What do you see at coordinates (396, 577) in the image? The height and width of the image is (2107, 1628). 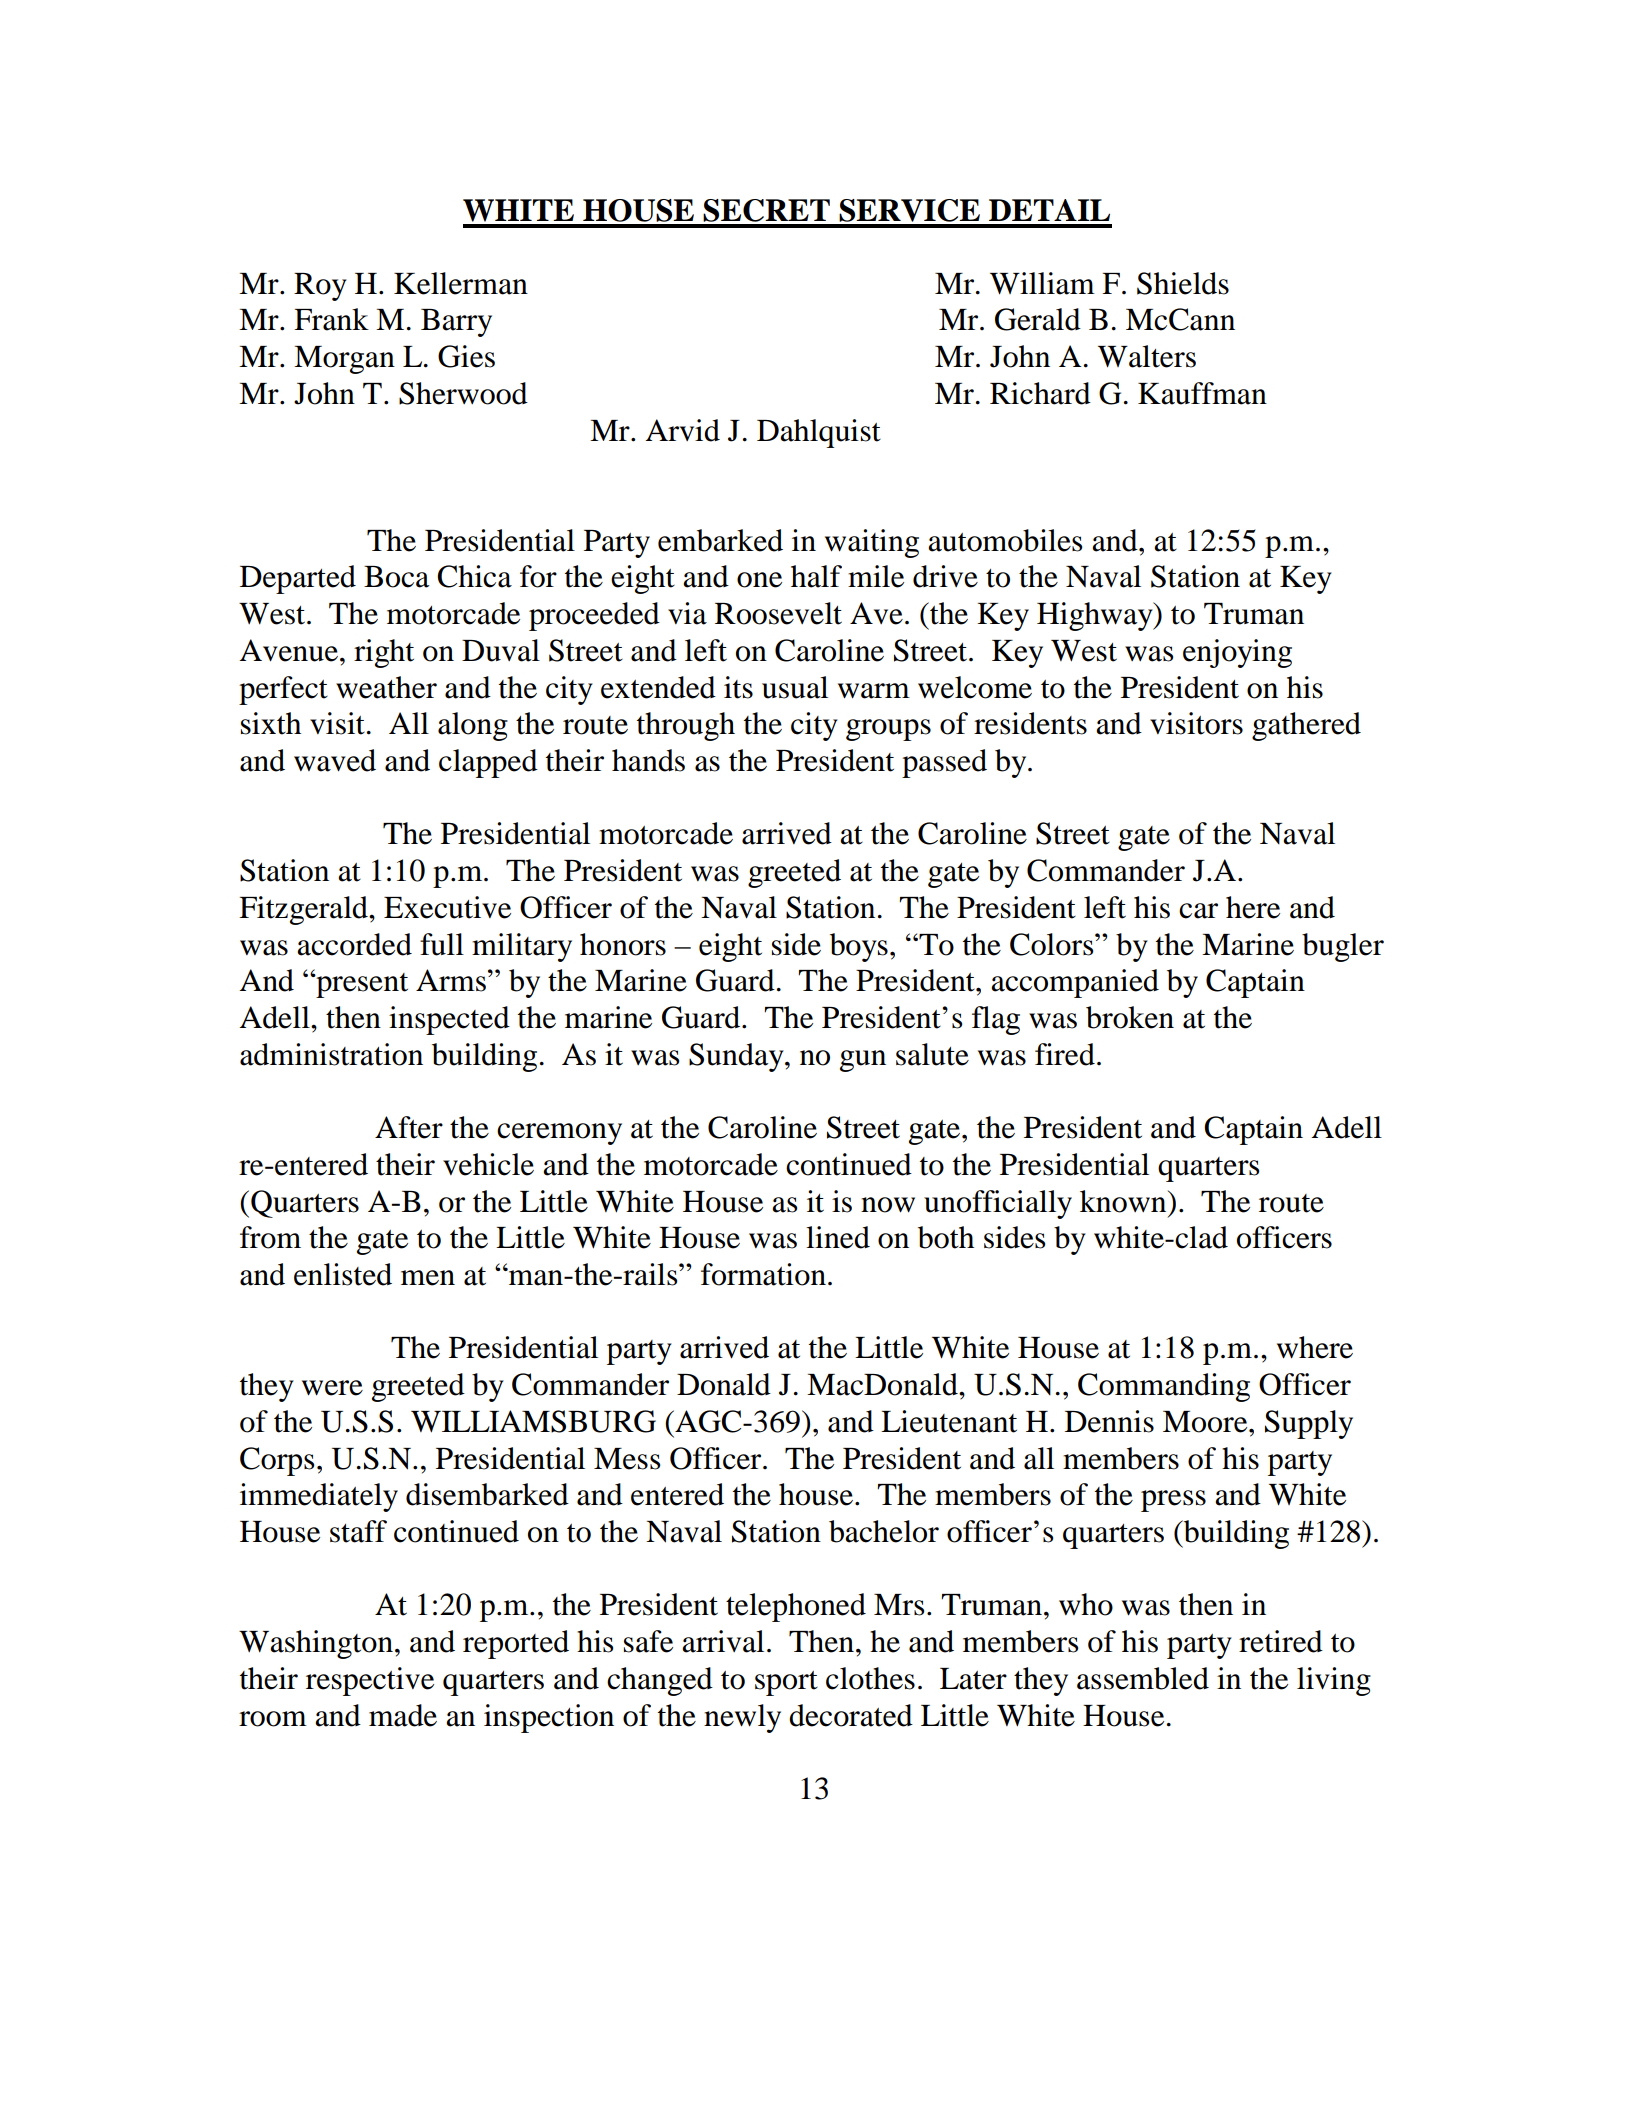 I see `Boca` at bounding box center [396, 577].
